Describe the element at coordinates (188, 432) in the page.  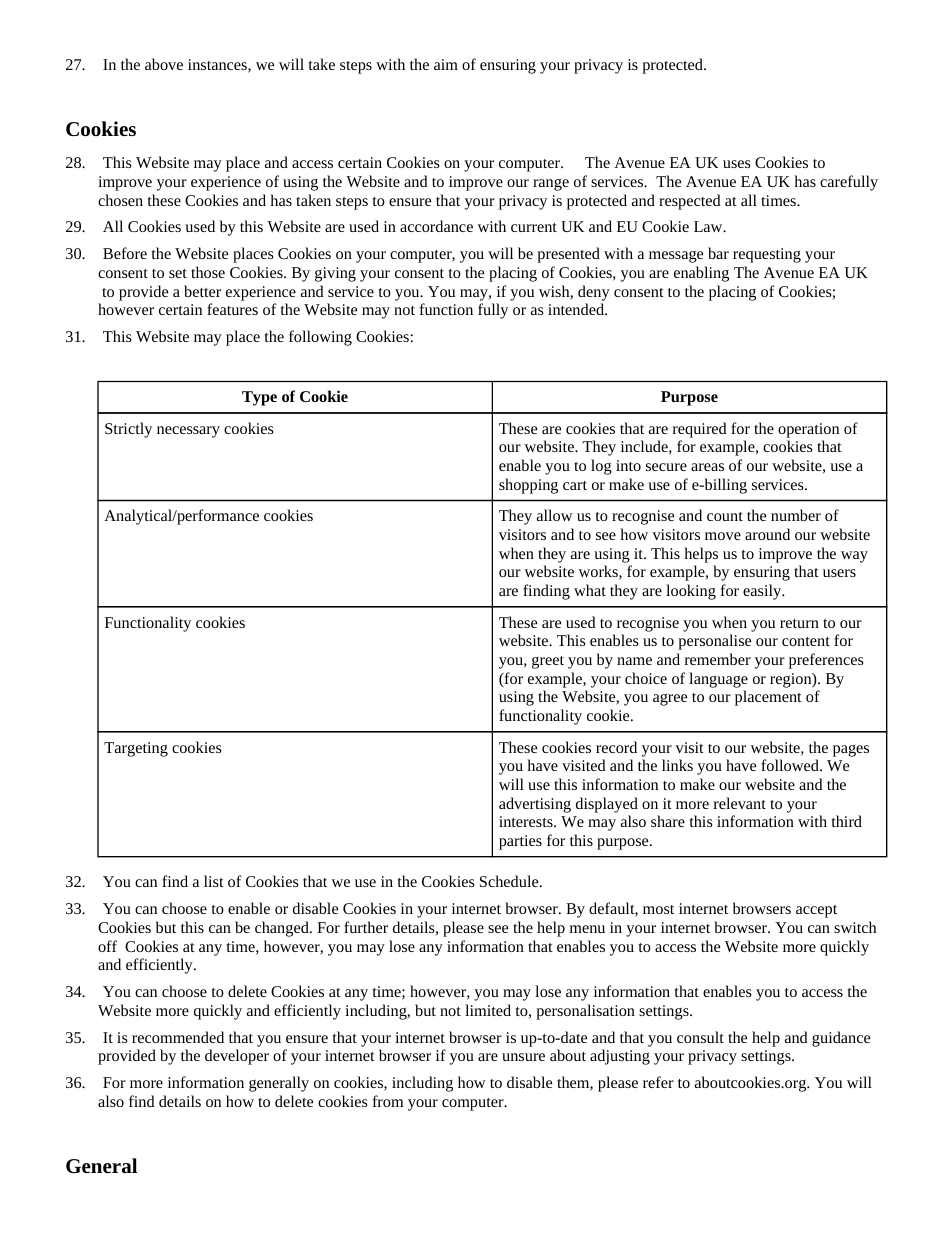
I see `necessary` at that location.
